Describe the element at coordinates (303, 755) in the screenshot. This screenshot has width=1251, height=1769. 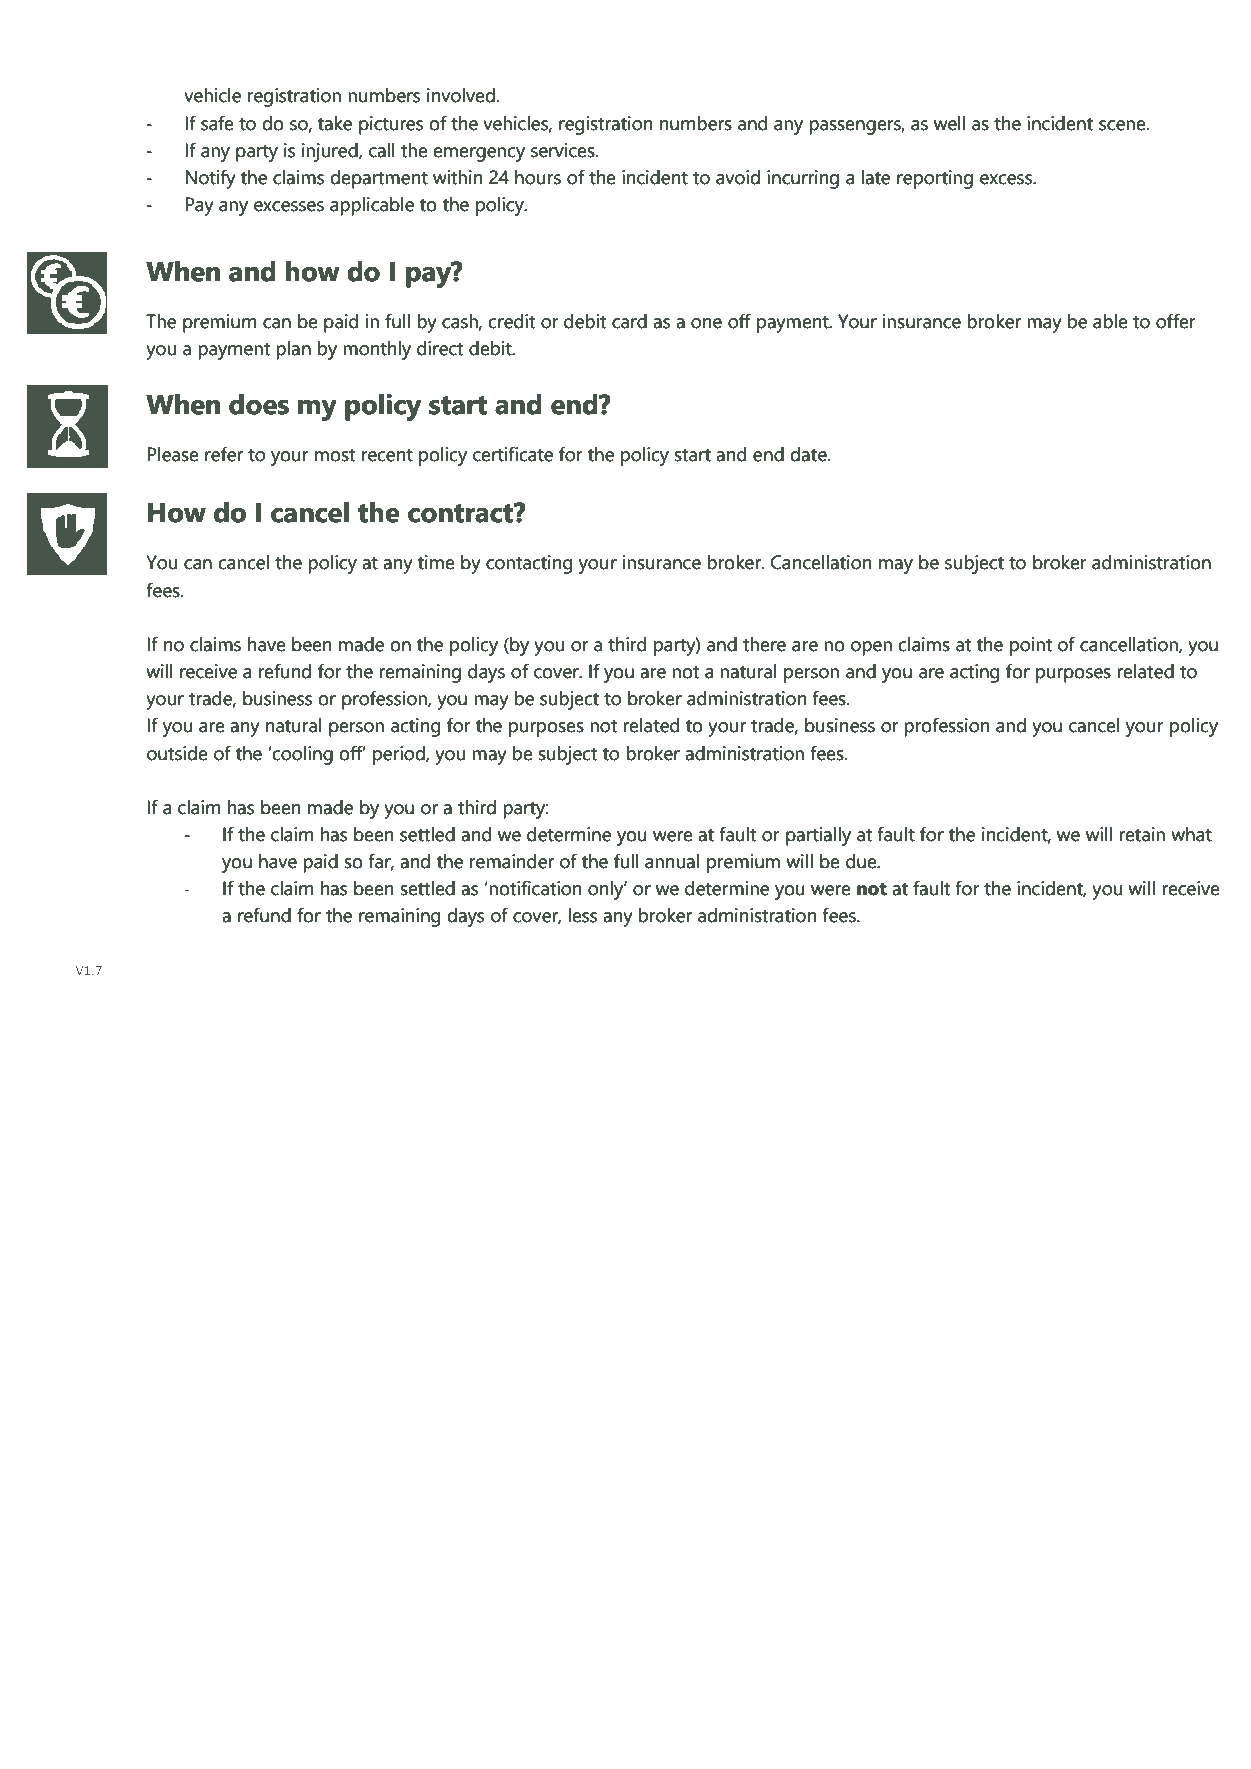
I see `cooling` at that location.
